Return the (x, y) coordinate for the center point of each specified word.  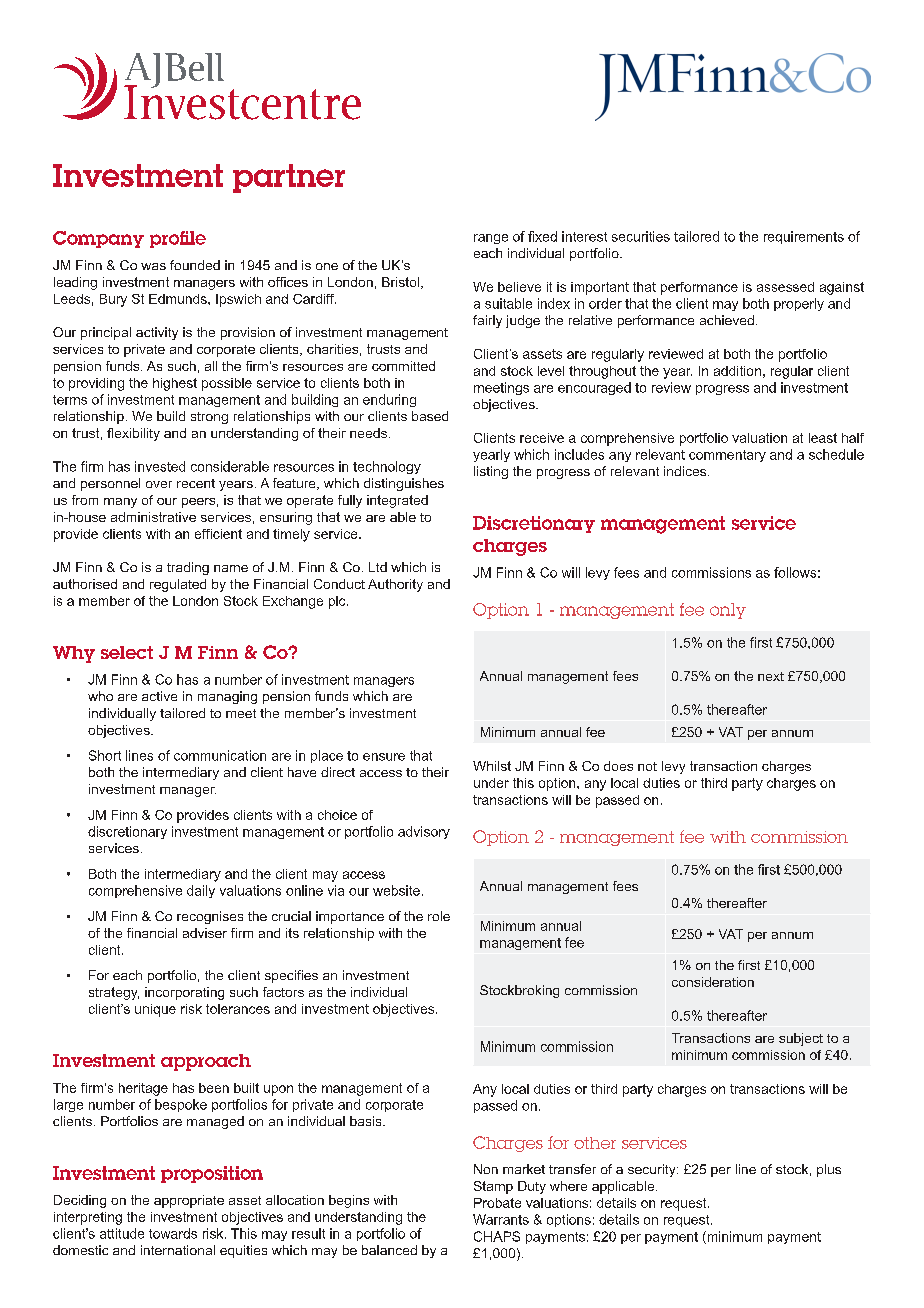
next (771, 676)
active (159, 696)
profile (178, 239)
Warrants (501, 1219)
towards (173, 1233)
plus (829, 1170)
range (491, 239)
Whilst (492, 766)
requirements (804, 237)
